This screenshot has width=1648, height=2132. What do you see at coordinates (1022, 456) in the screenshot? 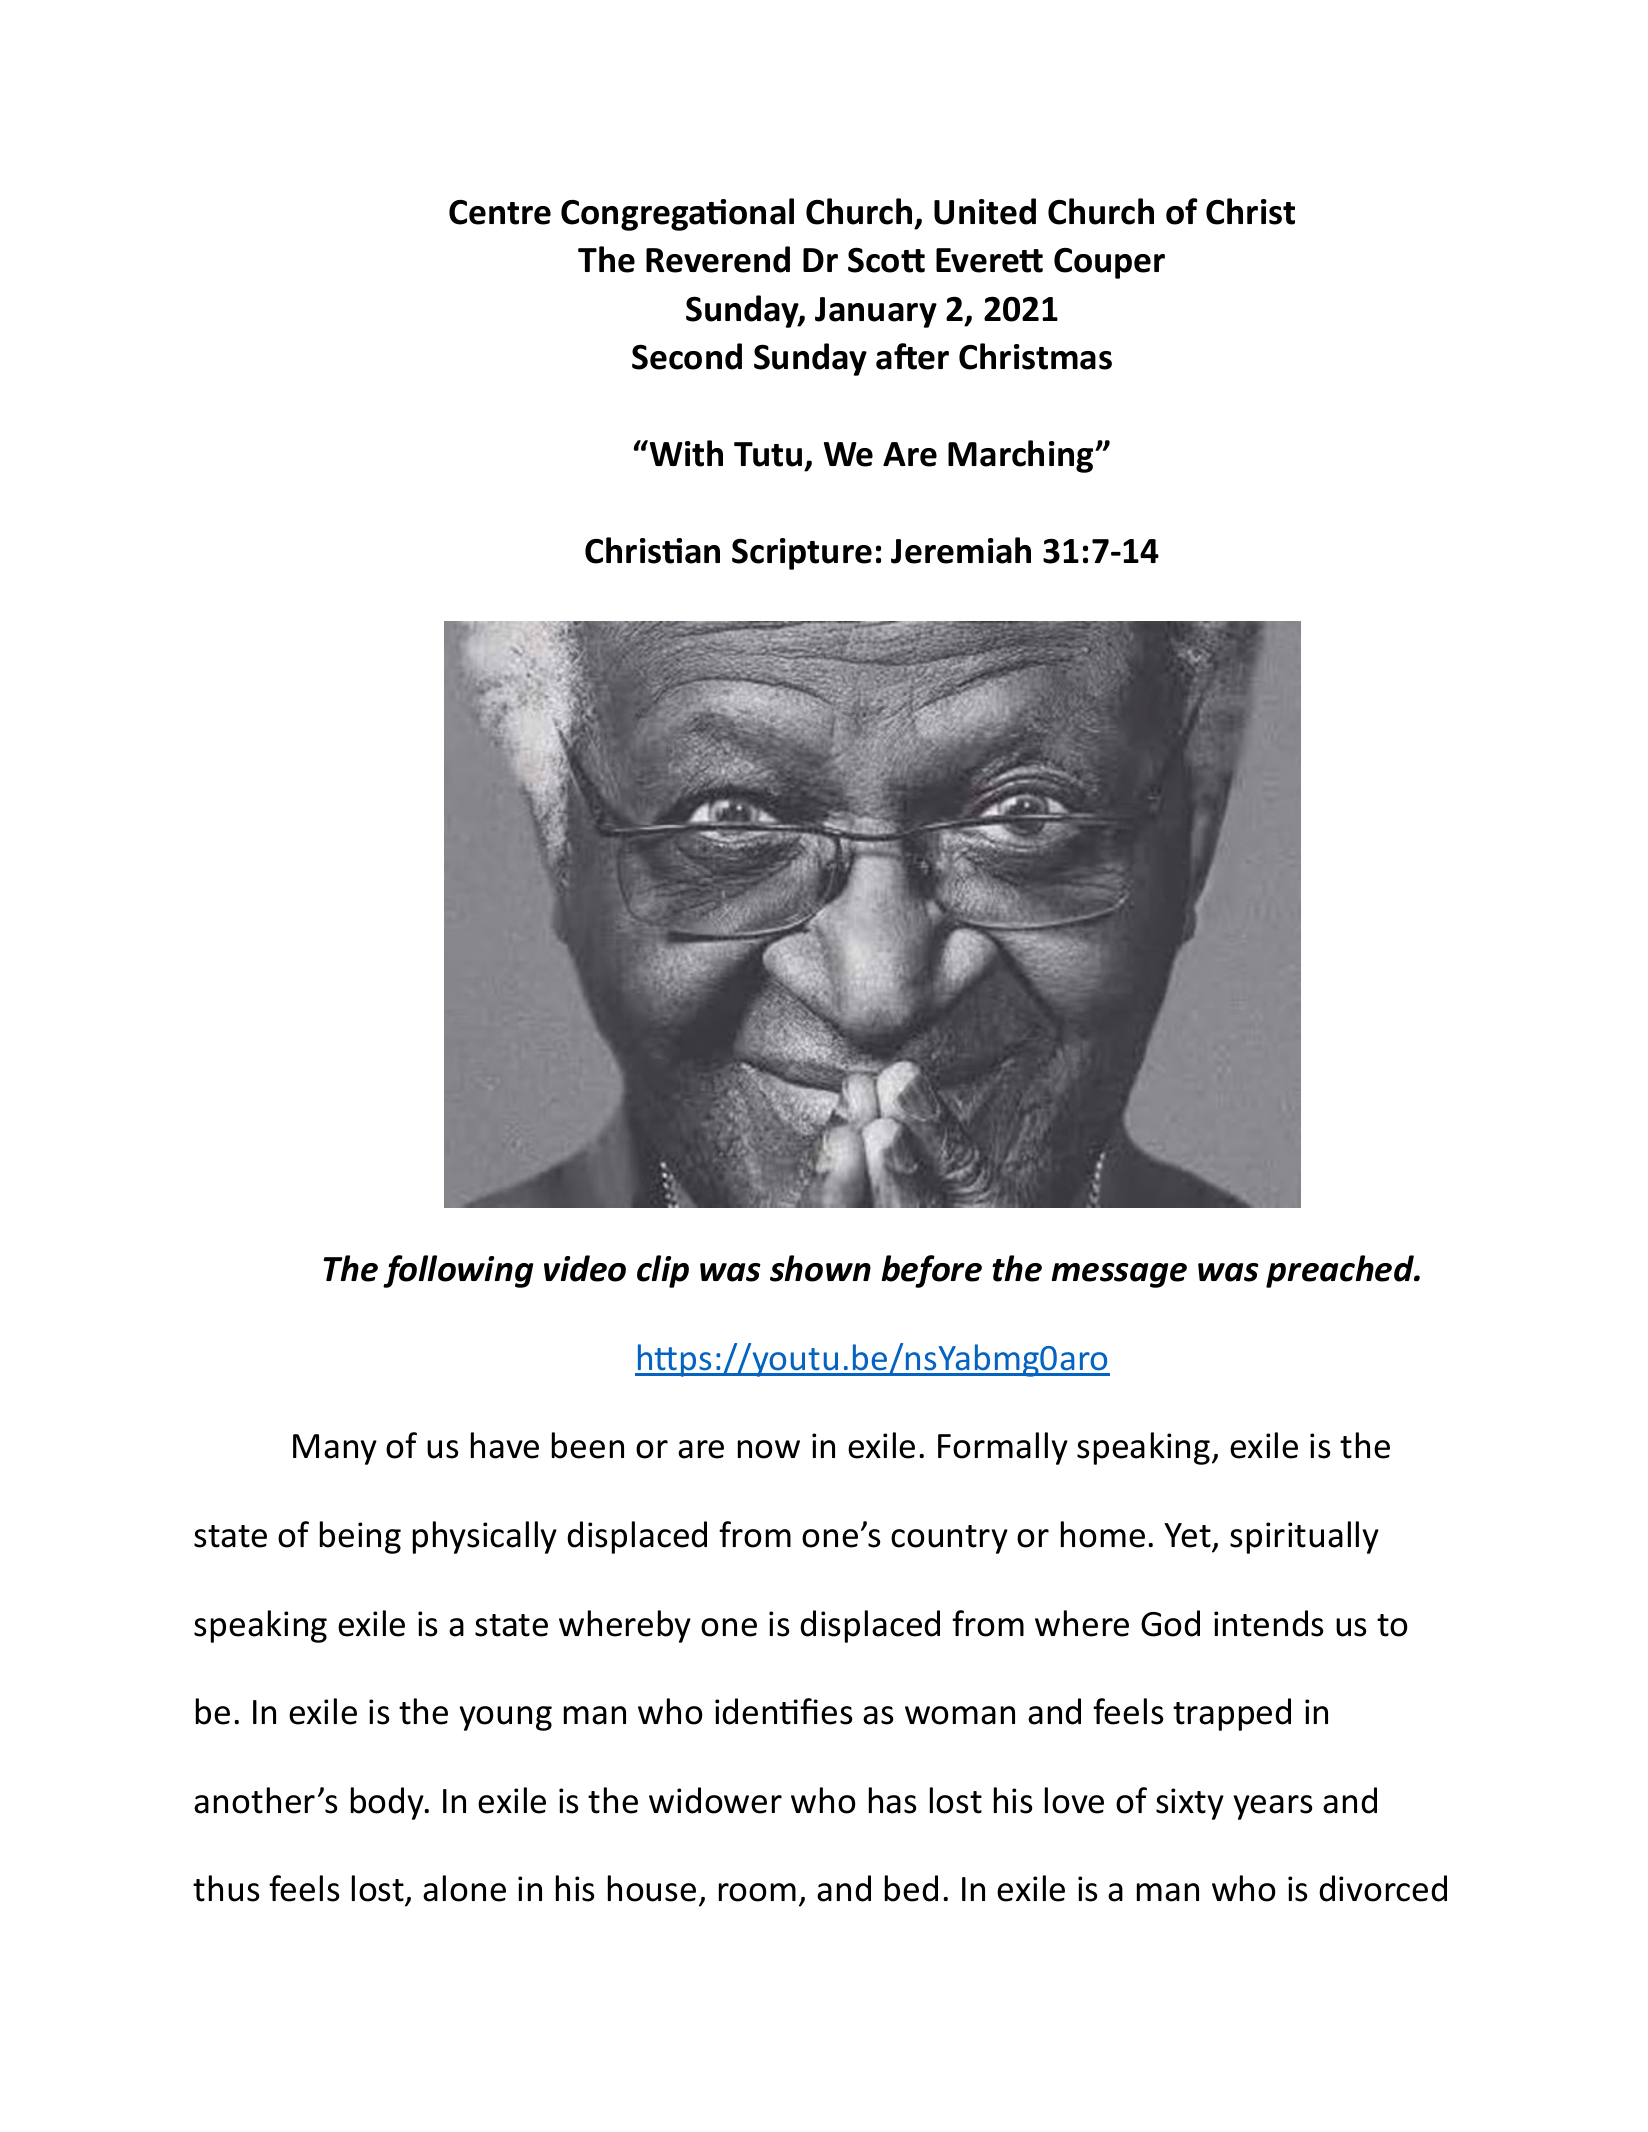
I see `Marching` at bounding box center [1022, 456].
